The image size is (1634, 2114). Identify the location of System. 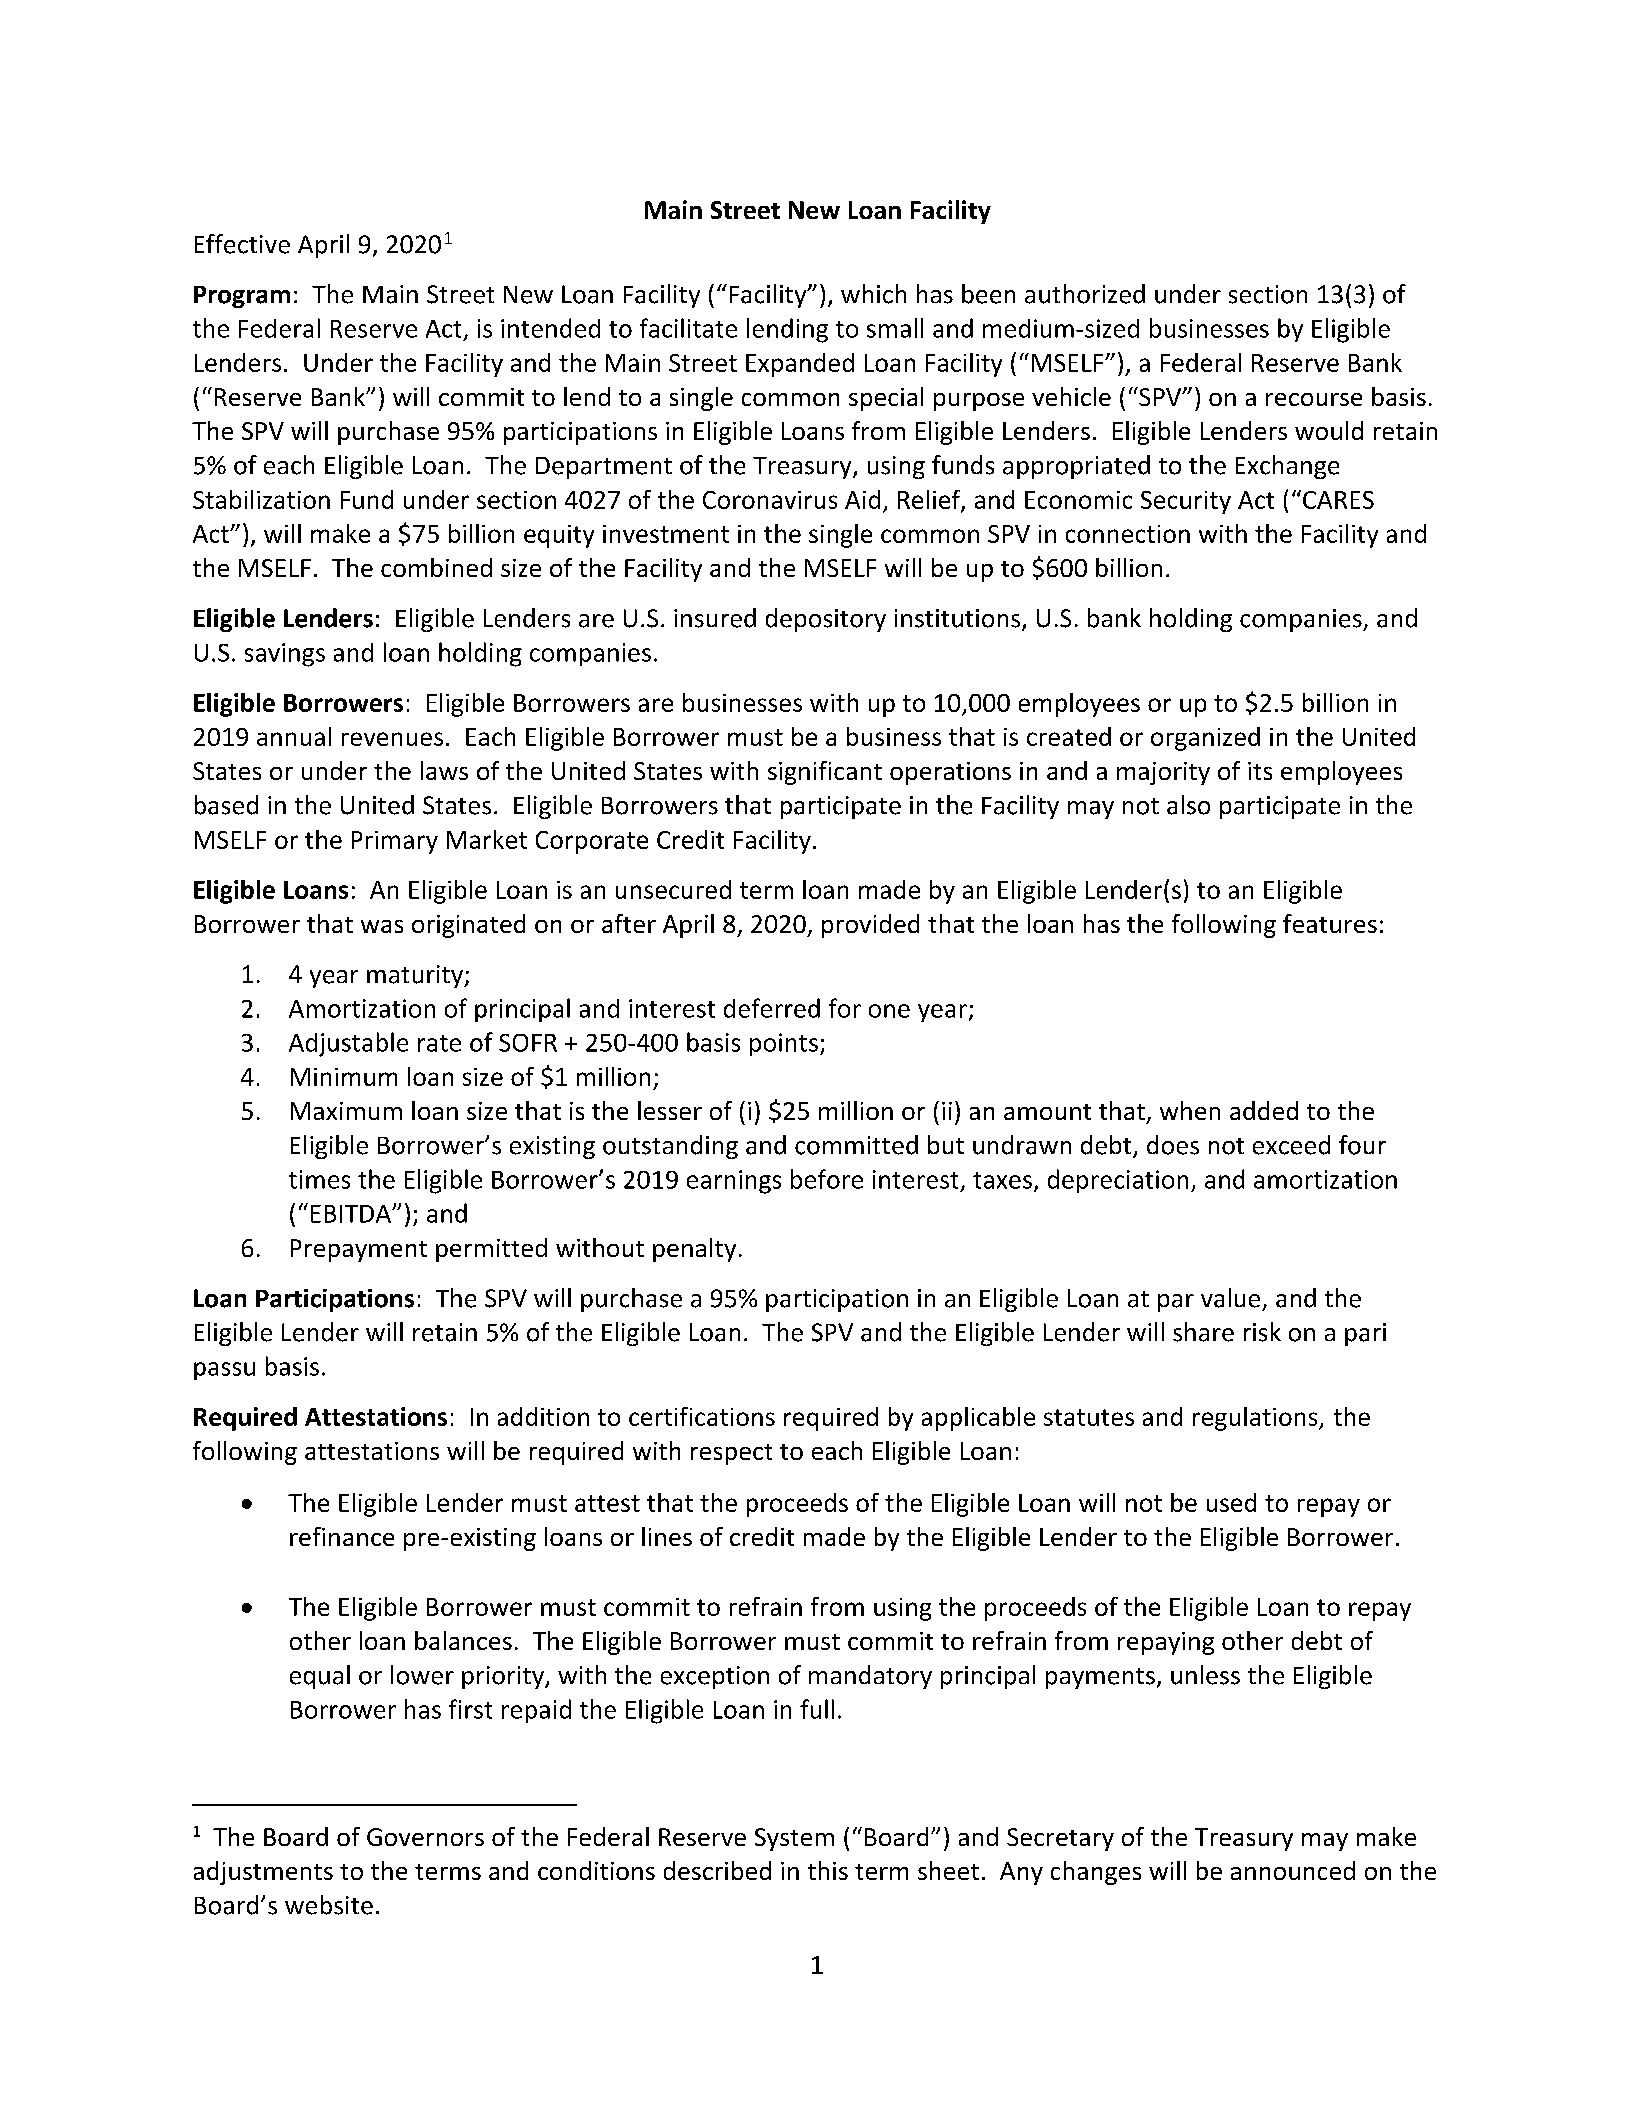
(794, 1839).
